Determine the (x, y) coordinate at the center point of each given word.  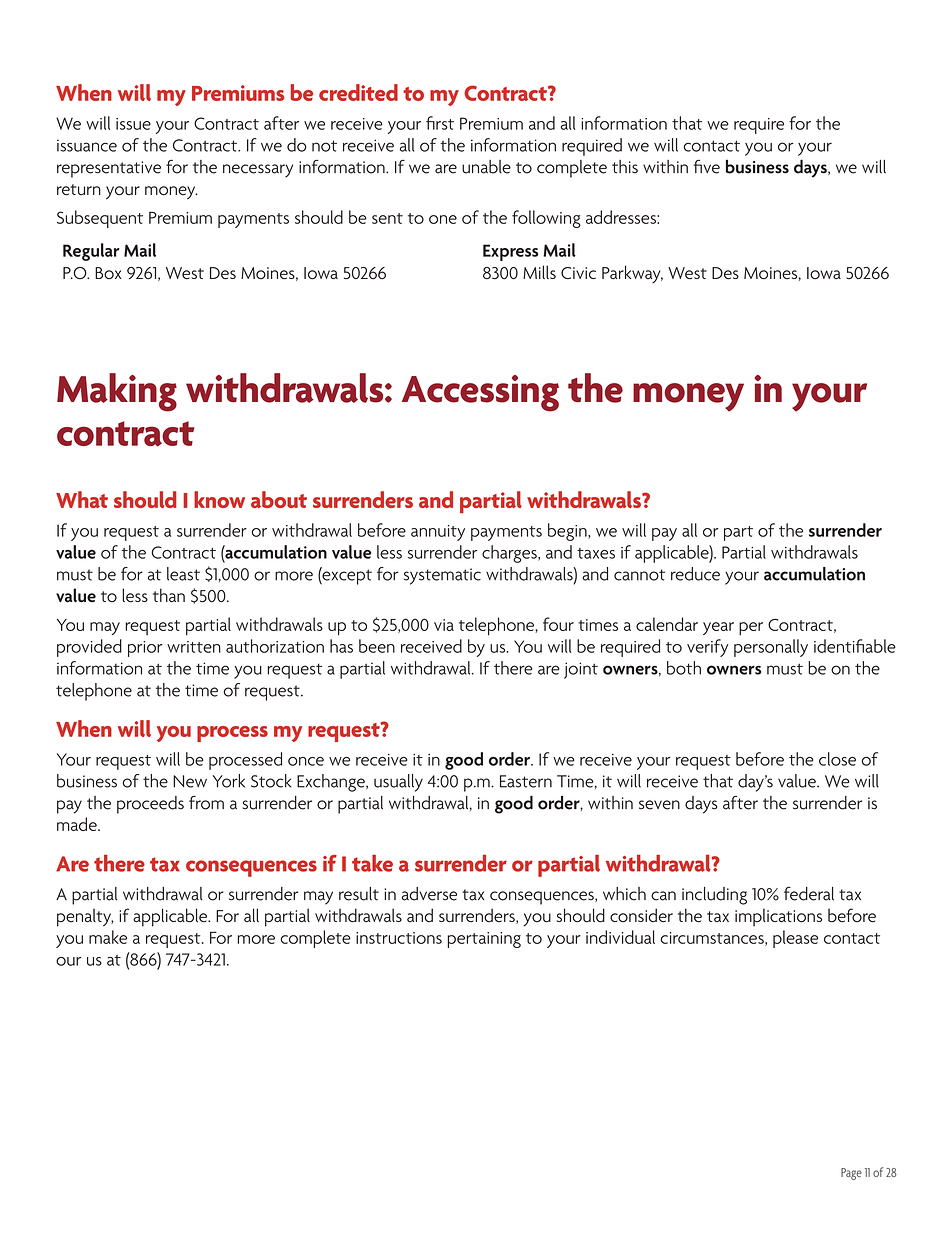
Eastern (526, 781)
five (707, 167)
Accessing (480, 393)
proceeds (150, 805)
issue (133, 124)
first (440, 123)
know (219, 499)
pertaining (484, 940)
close (837, 759)
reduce (695, 574)
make (108, 937)
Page (851, 1174)
